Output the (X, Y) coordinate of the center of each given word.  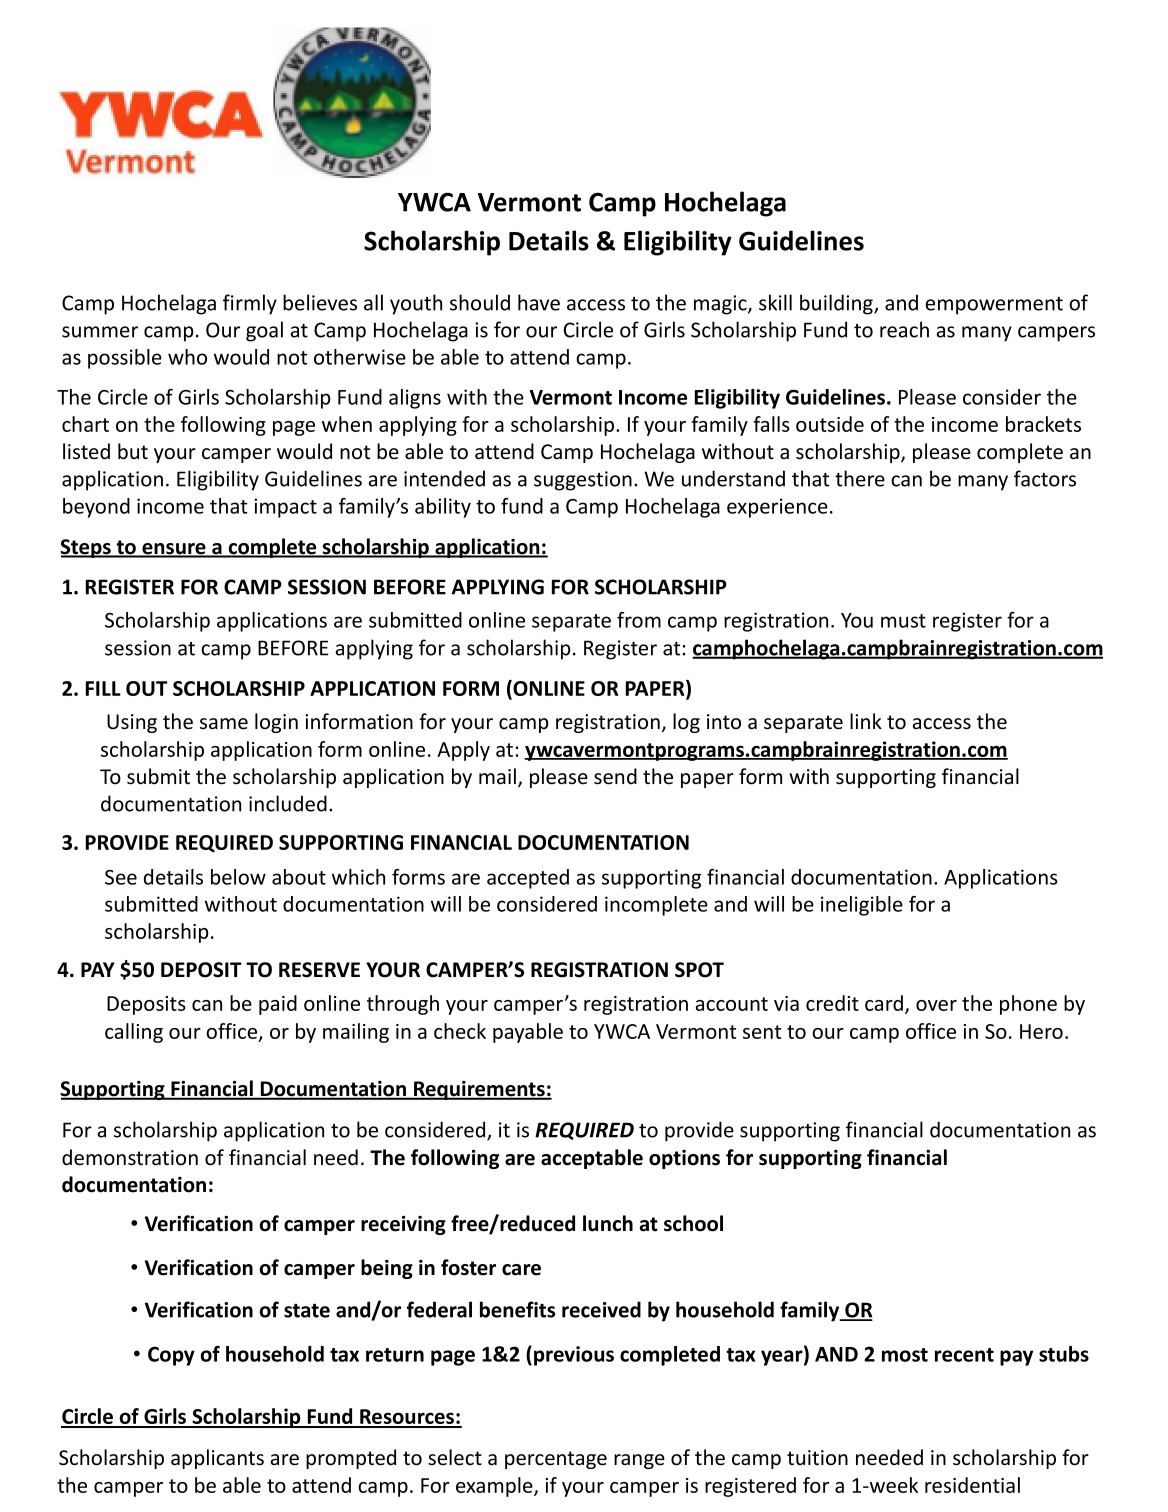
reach (904, 329)
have (539, 302)
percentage (556, 1460)
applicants (217, 1459)
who (187, 357)
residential (972, 1485)
